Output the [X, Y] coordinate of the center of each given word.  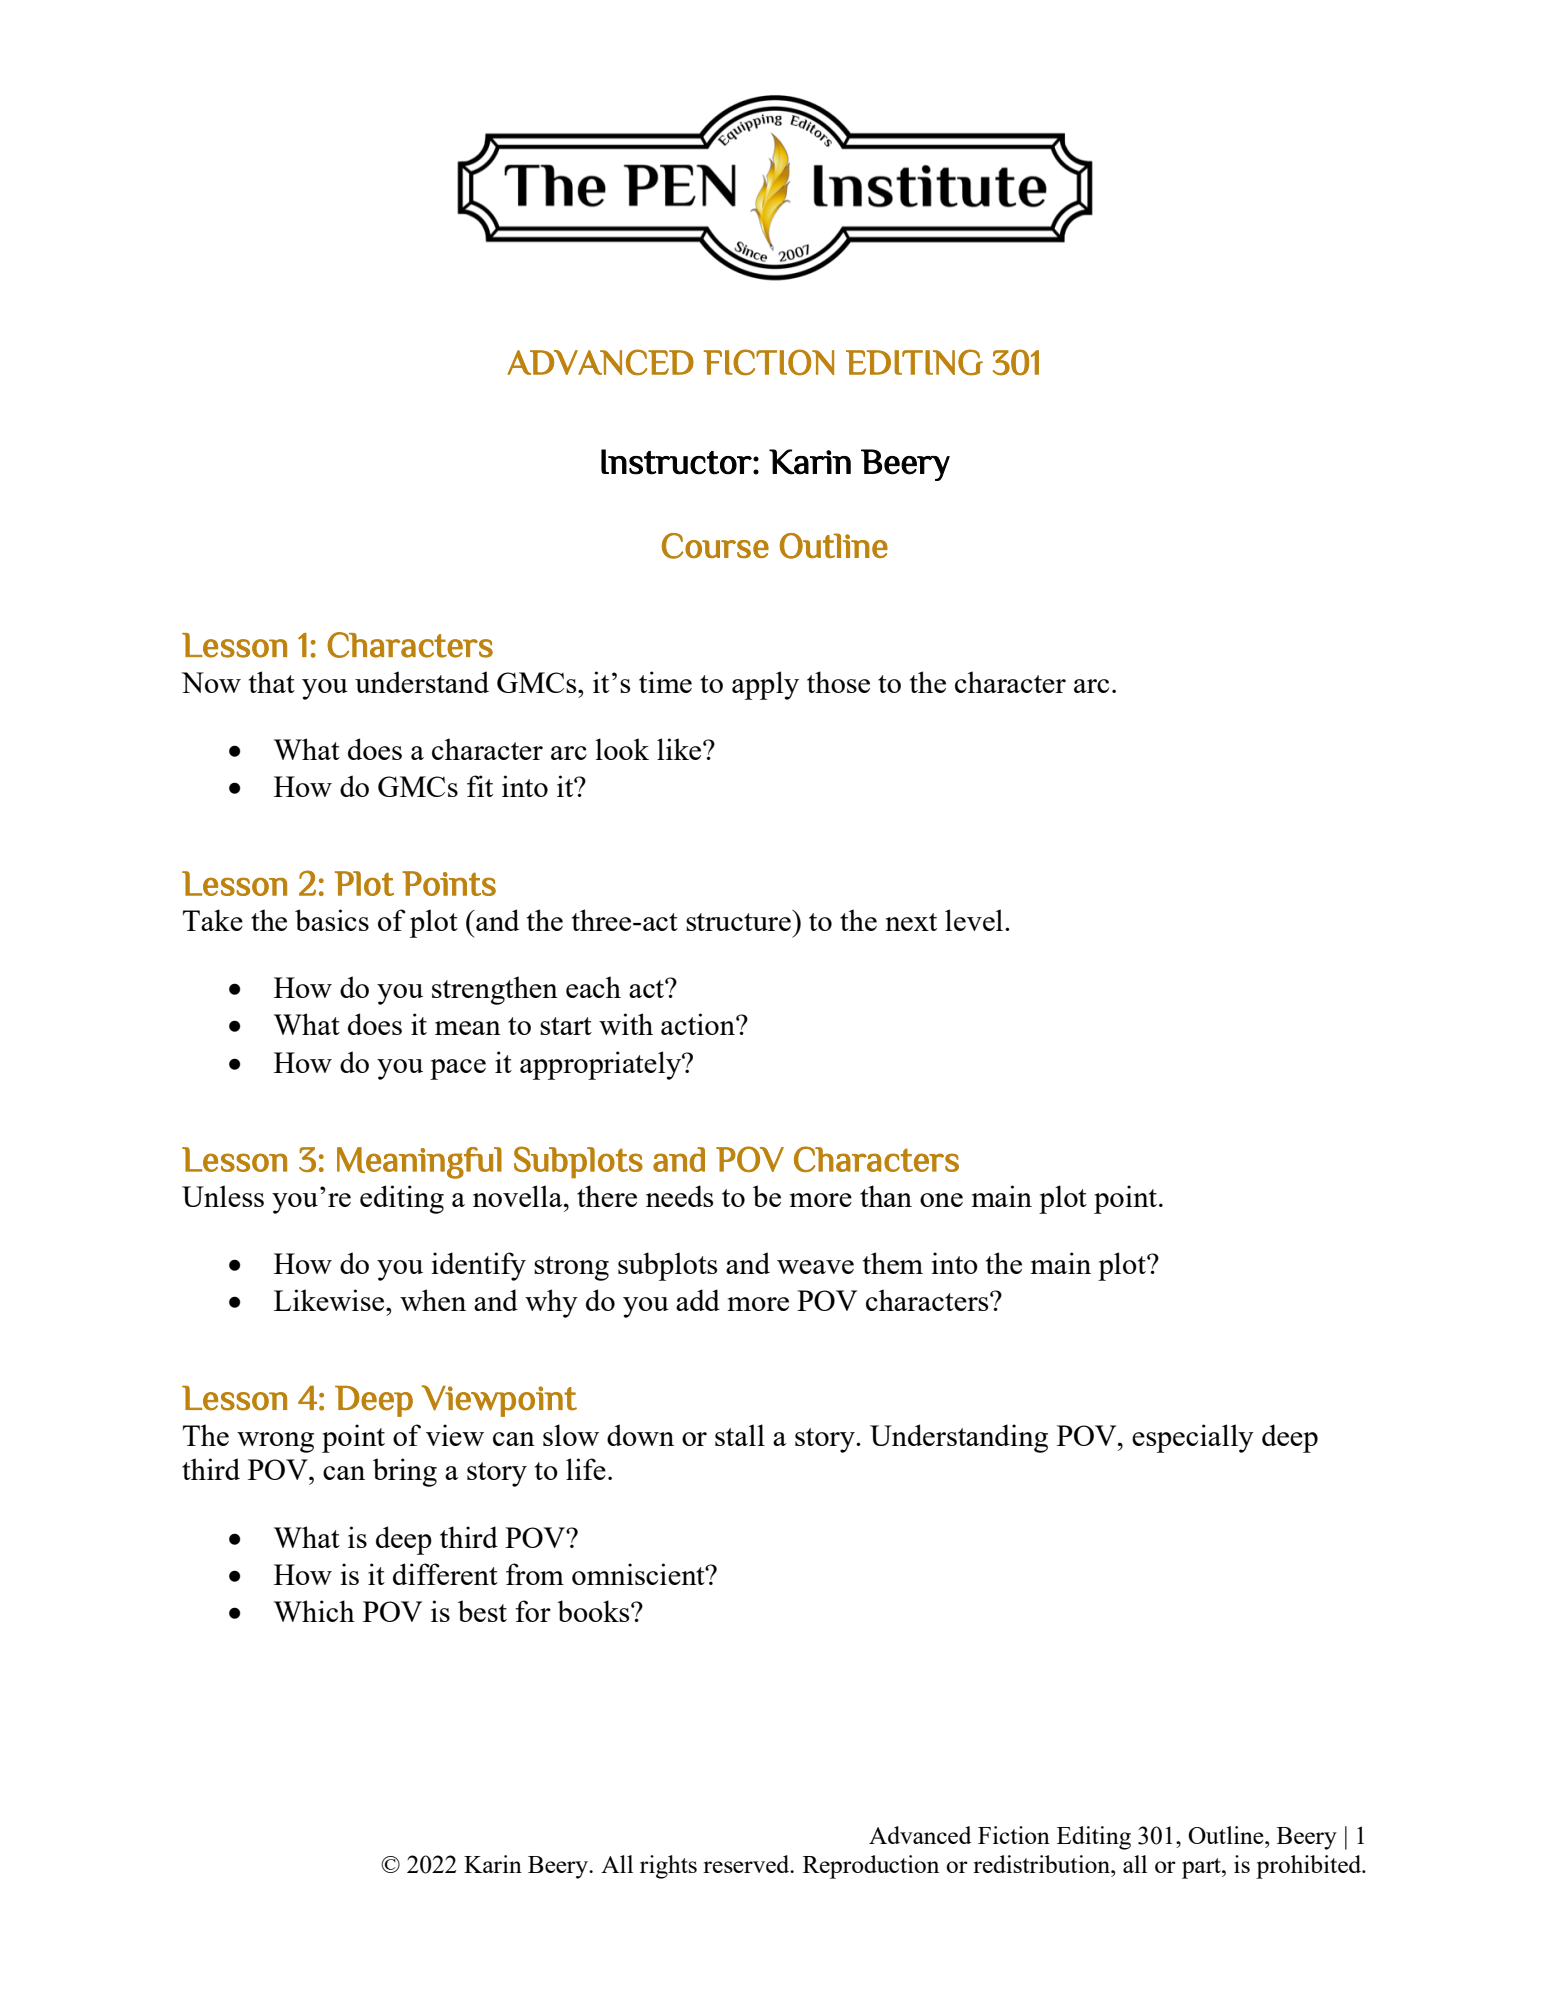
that [272, 682]
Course [715, 546]
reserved [747, 1864]
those [838, 682]
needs [679, 1196]
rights [668, 1867]
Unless [223, 1196]
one [941, 1200]
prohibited [1310, 1867]
